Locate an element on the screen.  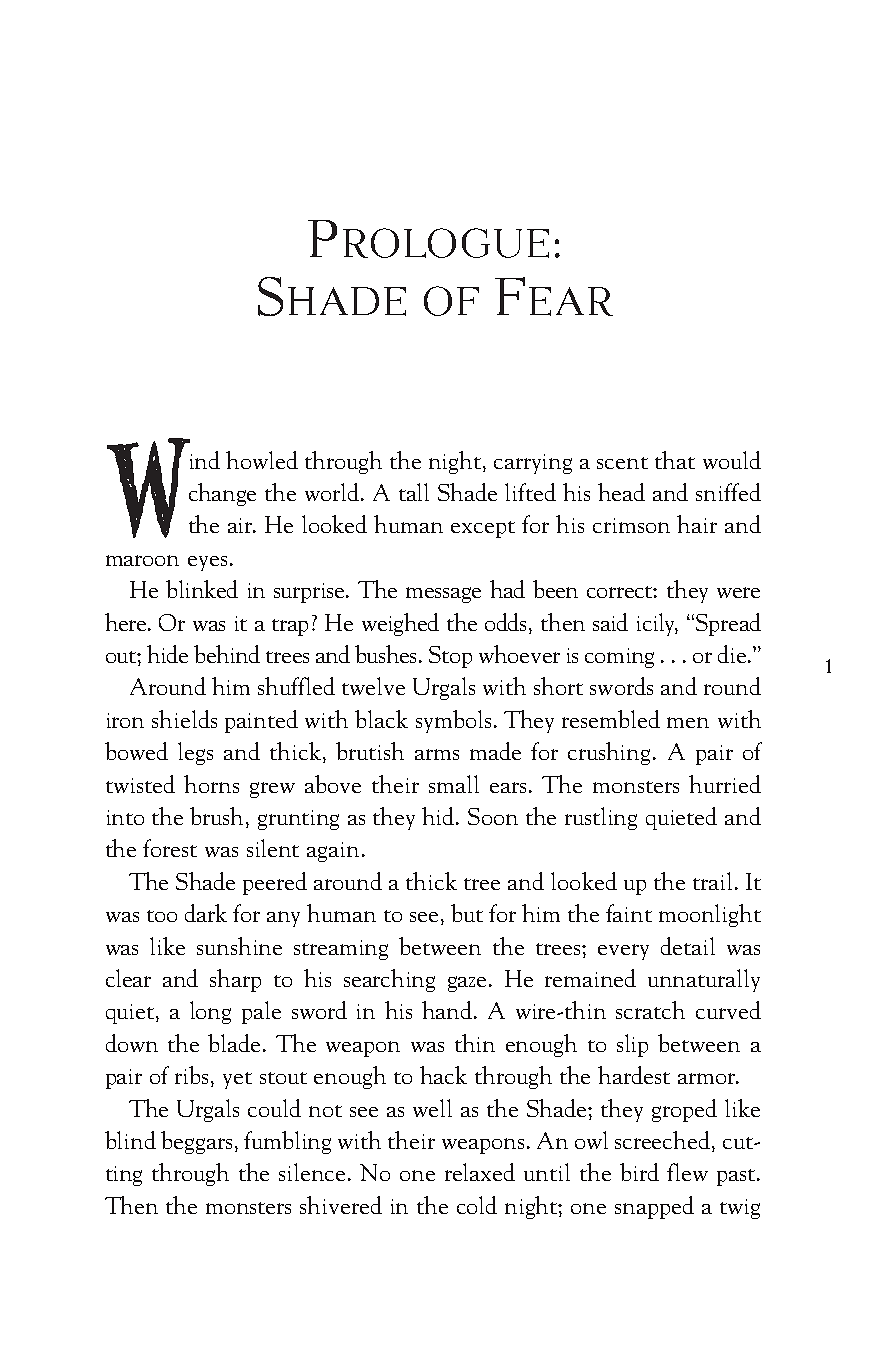
detail is located at coordinates (688, 946).
